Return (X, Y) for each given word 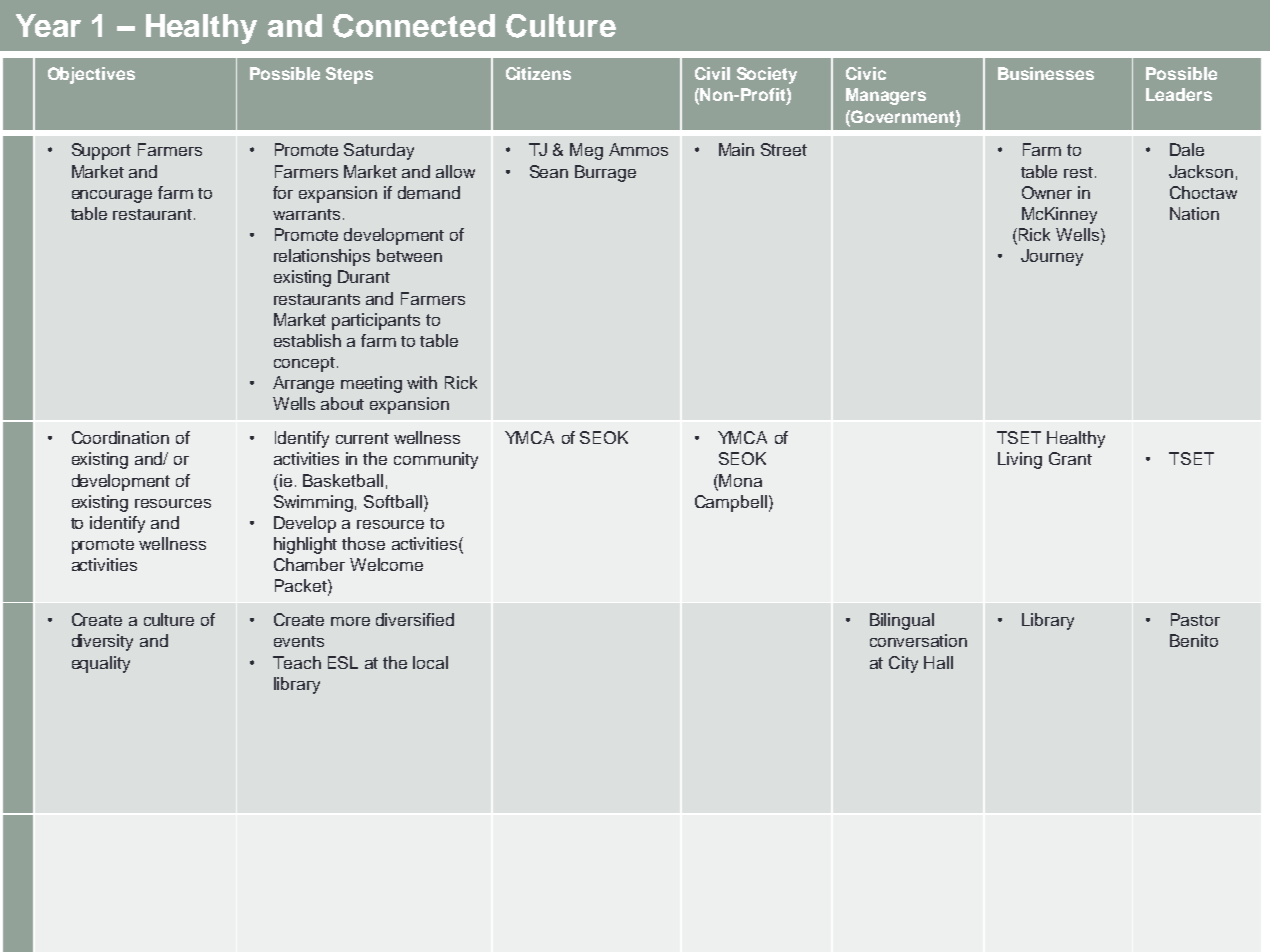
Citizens (538, 73)
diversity (102, 642)
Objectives (91, 75)
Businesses (1046, 73)
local (430, 662)
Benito (1194, 640)
